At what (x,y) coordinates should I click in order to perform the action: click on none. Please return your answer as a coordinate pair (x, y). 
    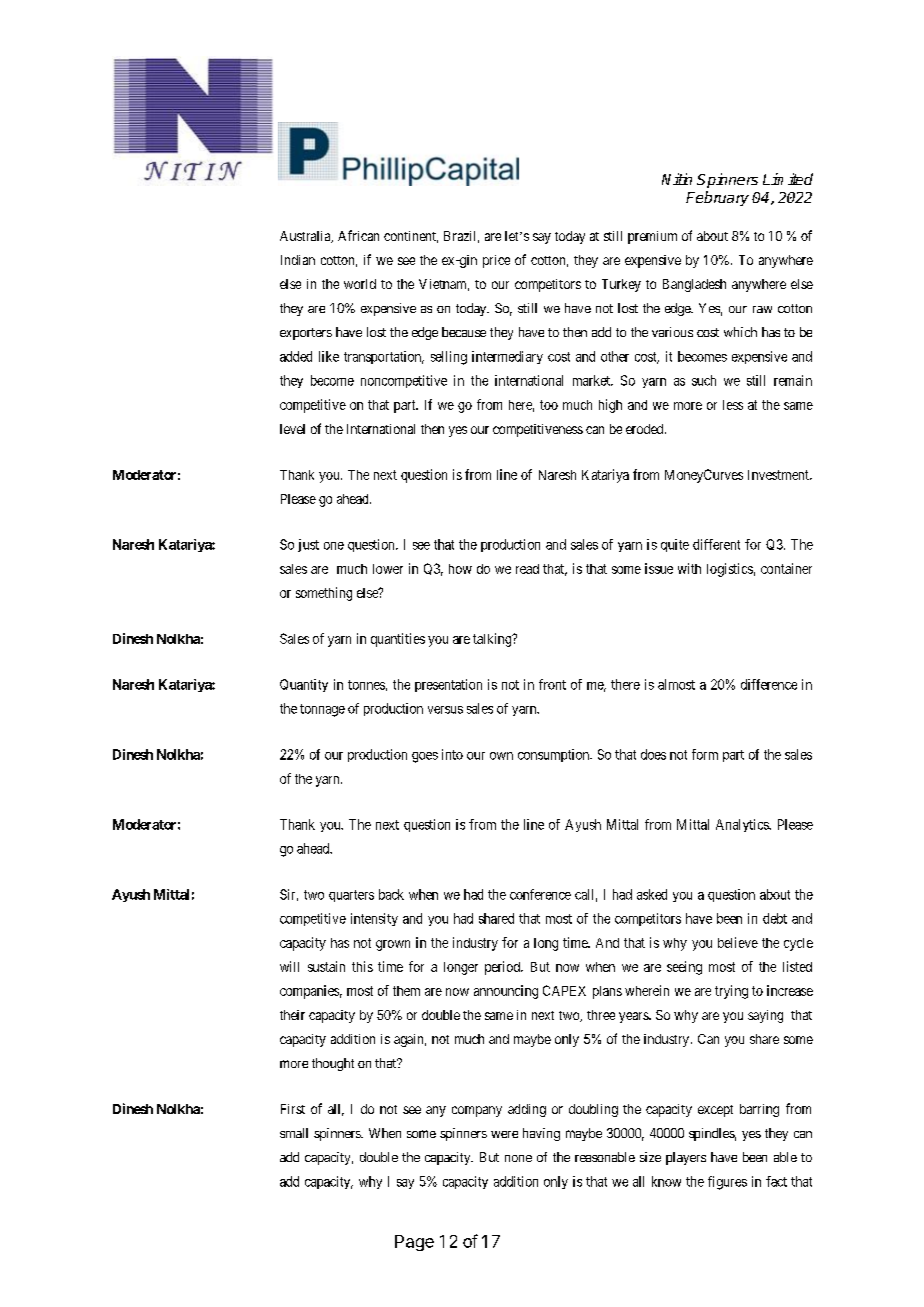
    Looking at the image, I should click on (518, 1158).
